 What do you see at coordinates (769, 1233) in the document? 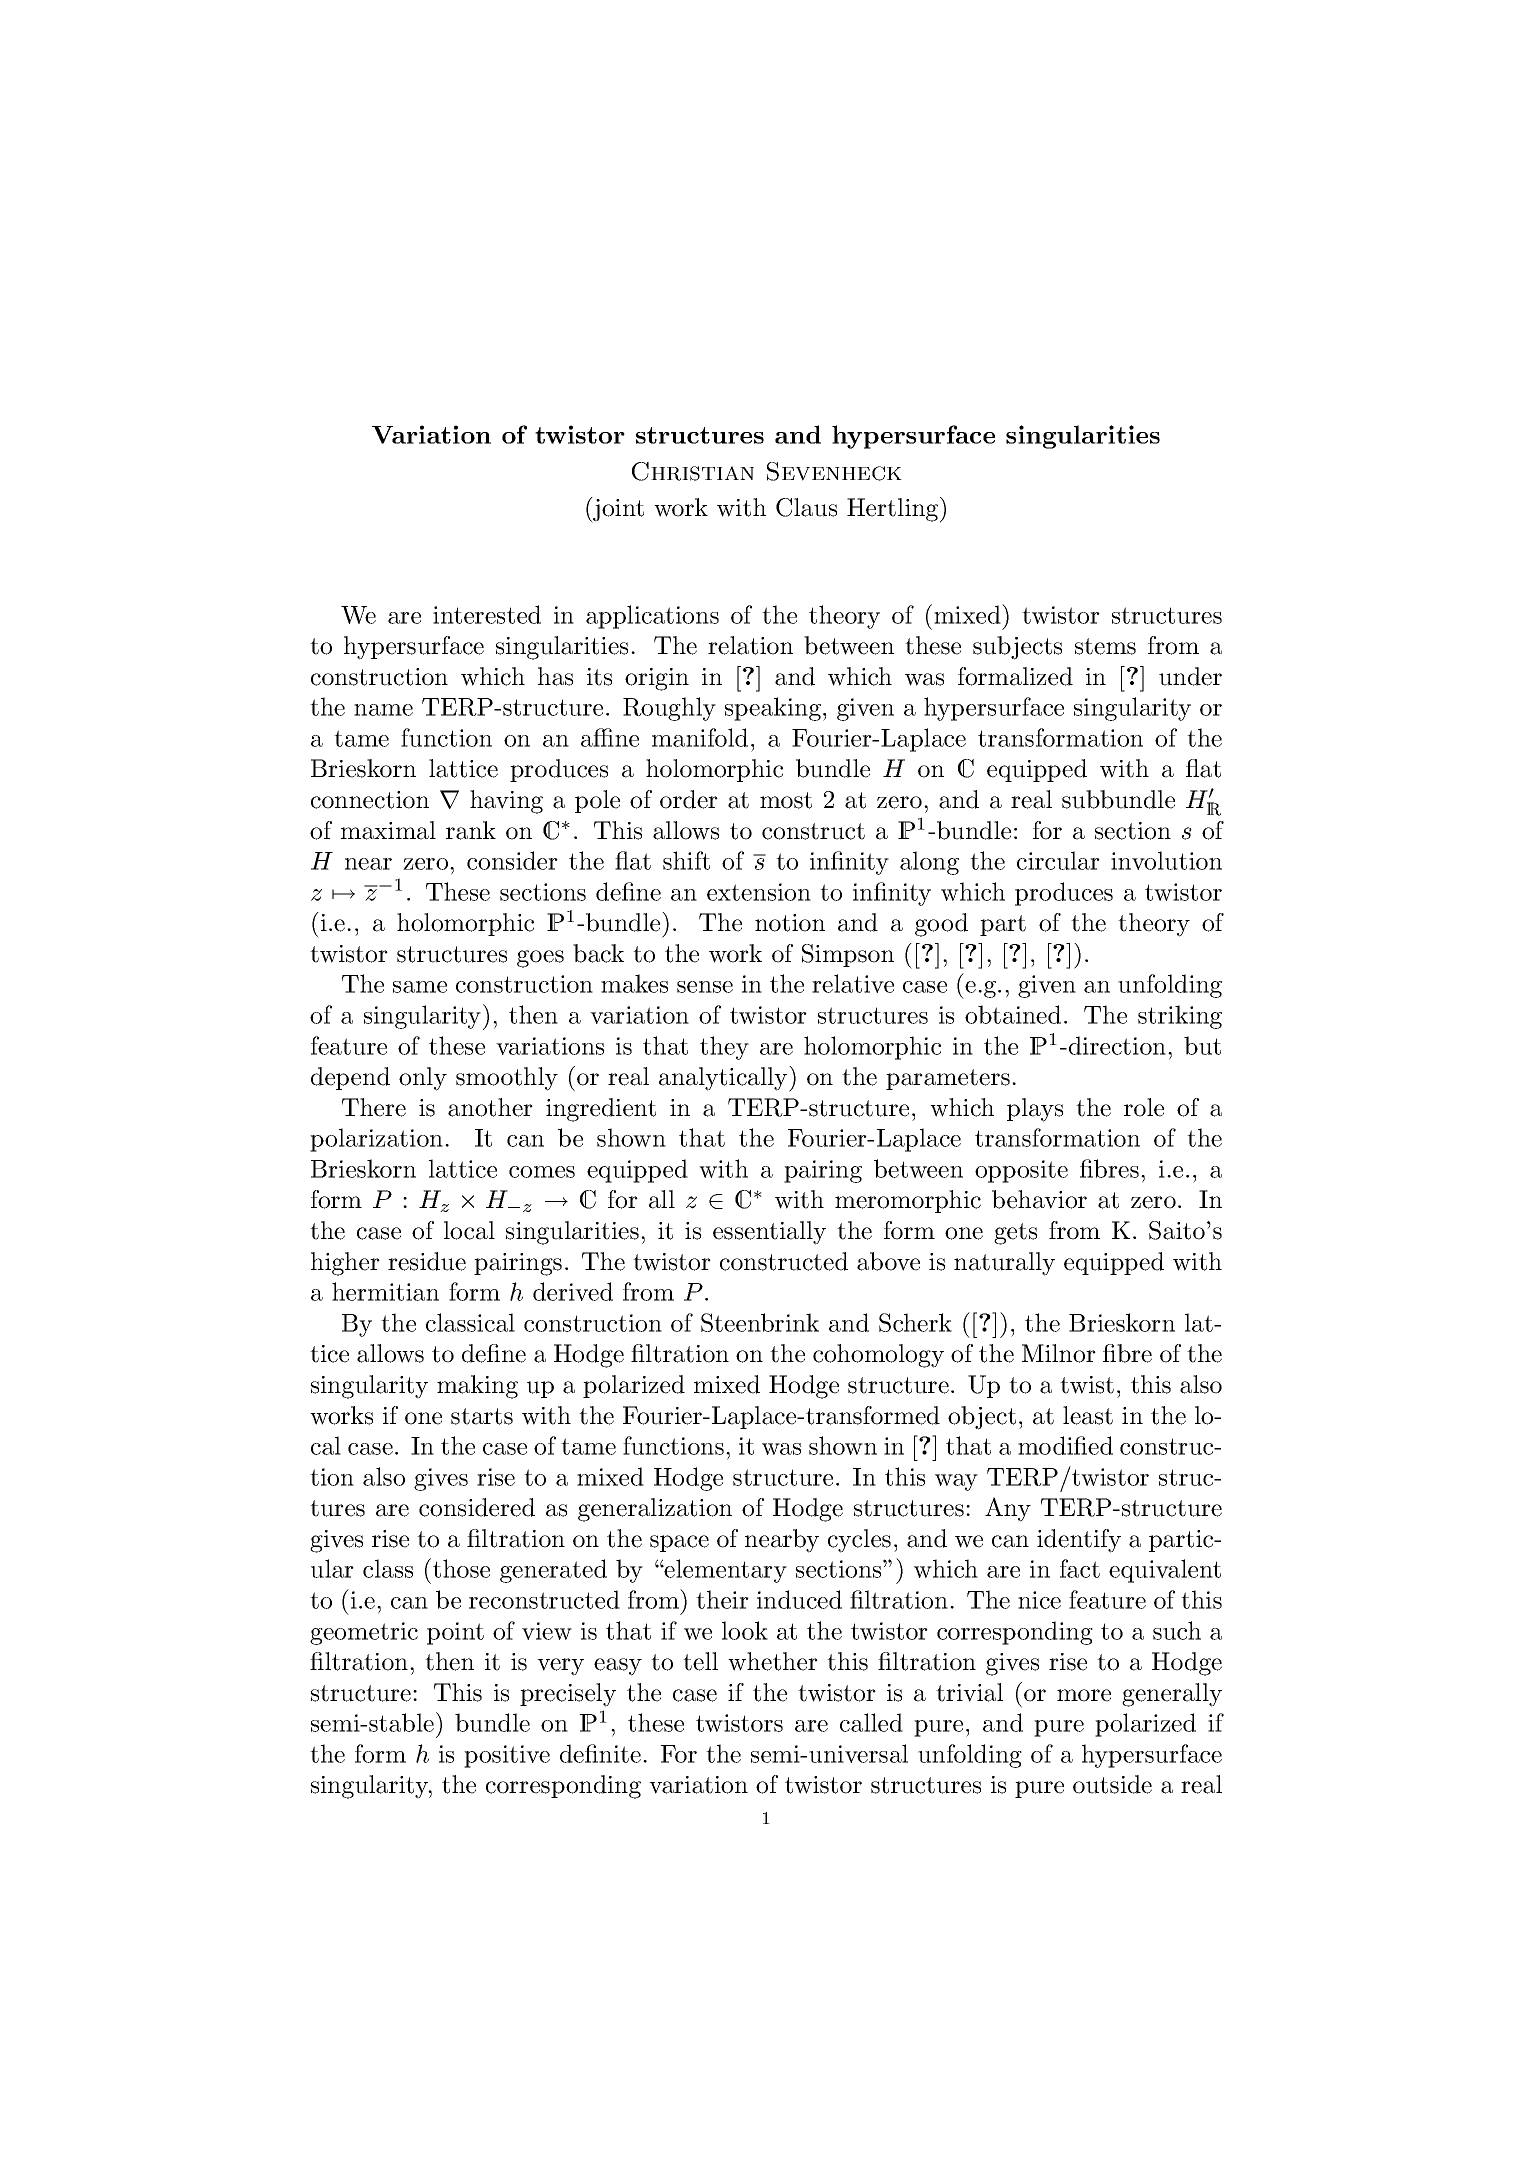
I see `essentially` at bounding box center [769, 1233].
